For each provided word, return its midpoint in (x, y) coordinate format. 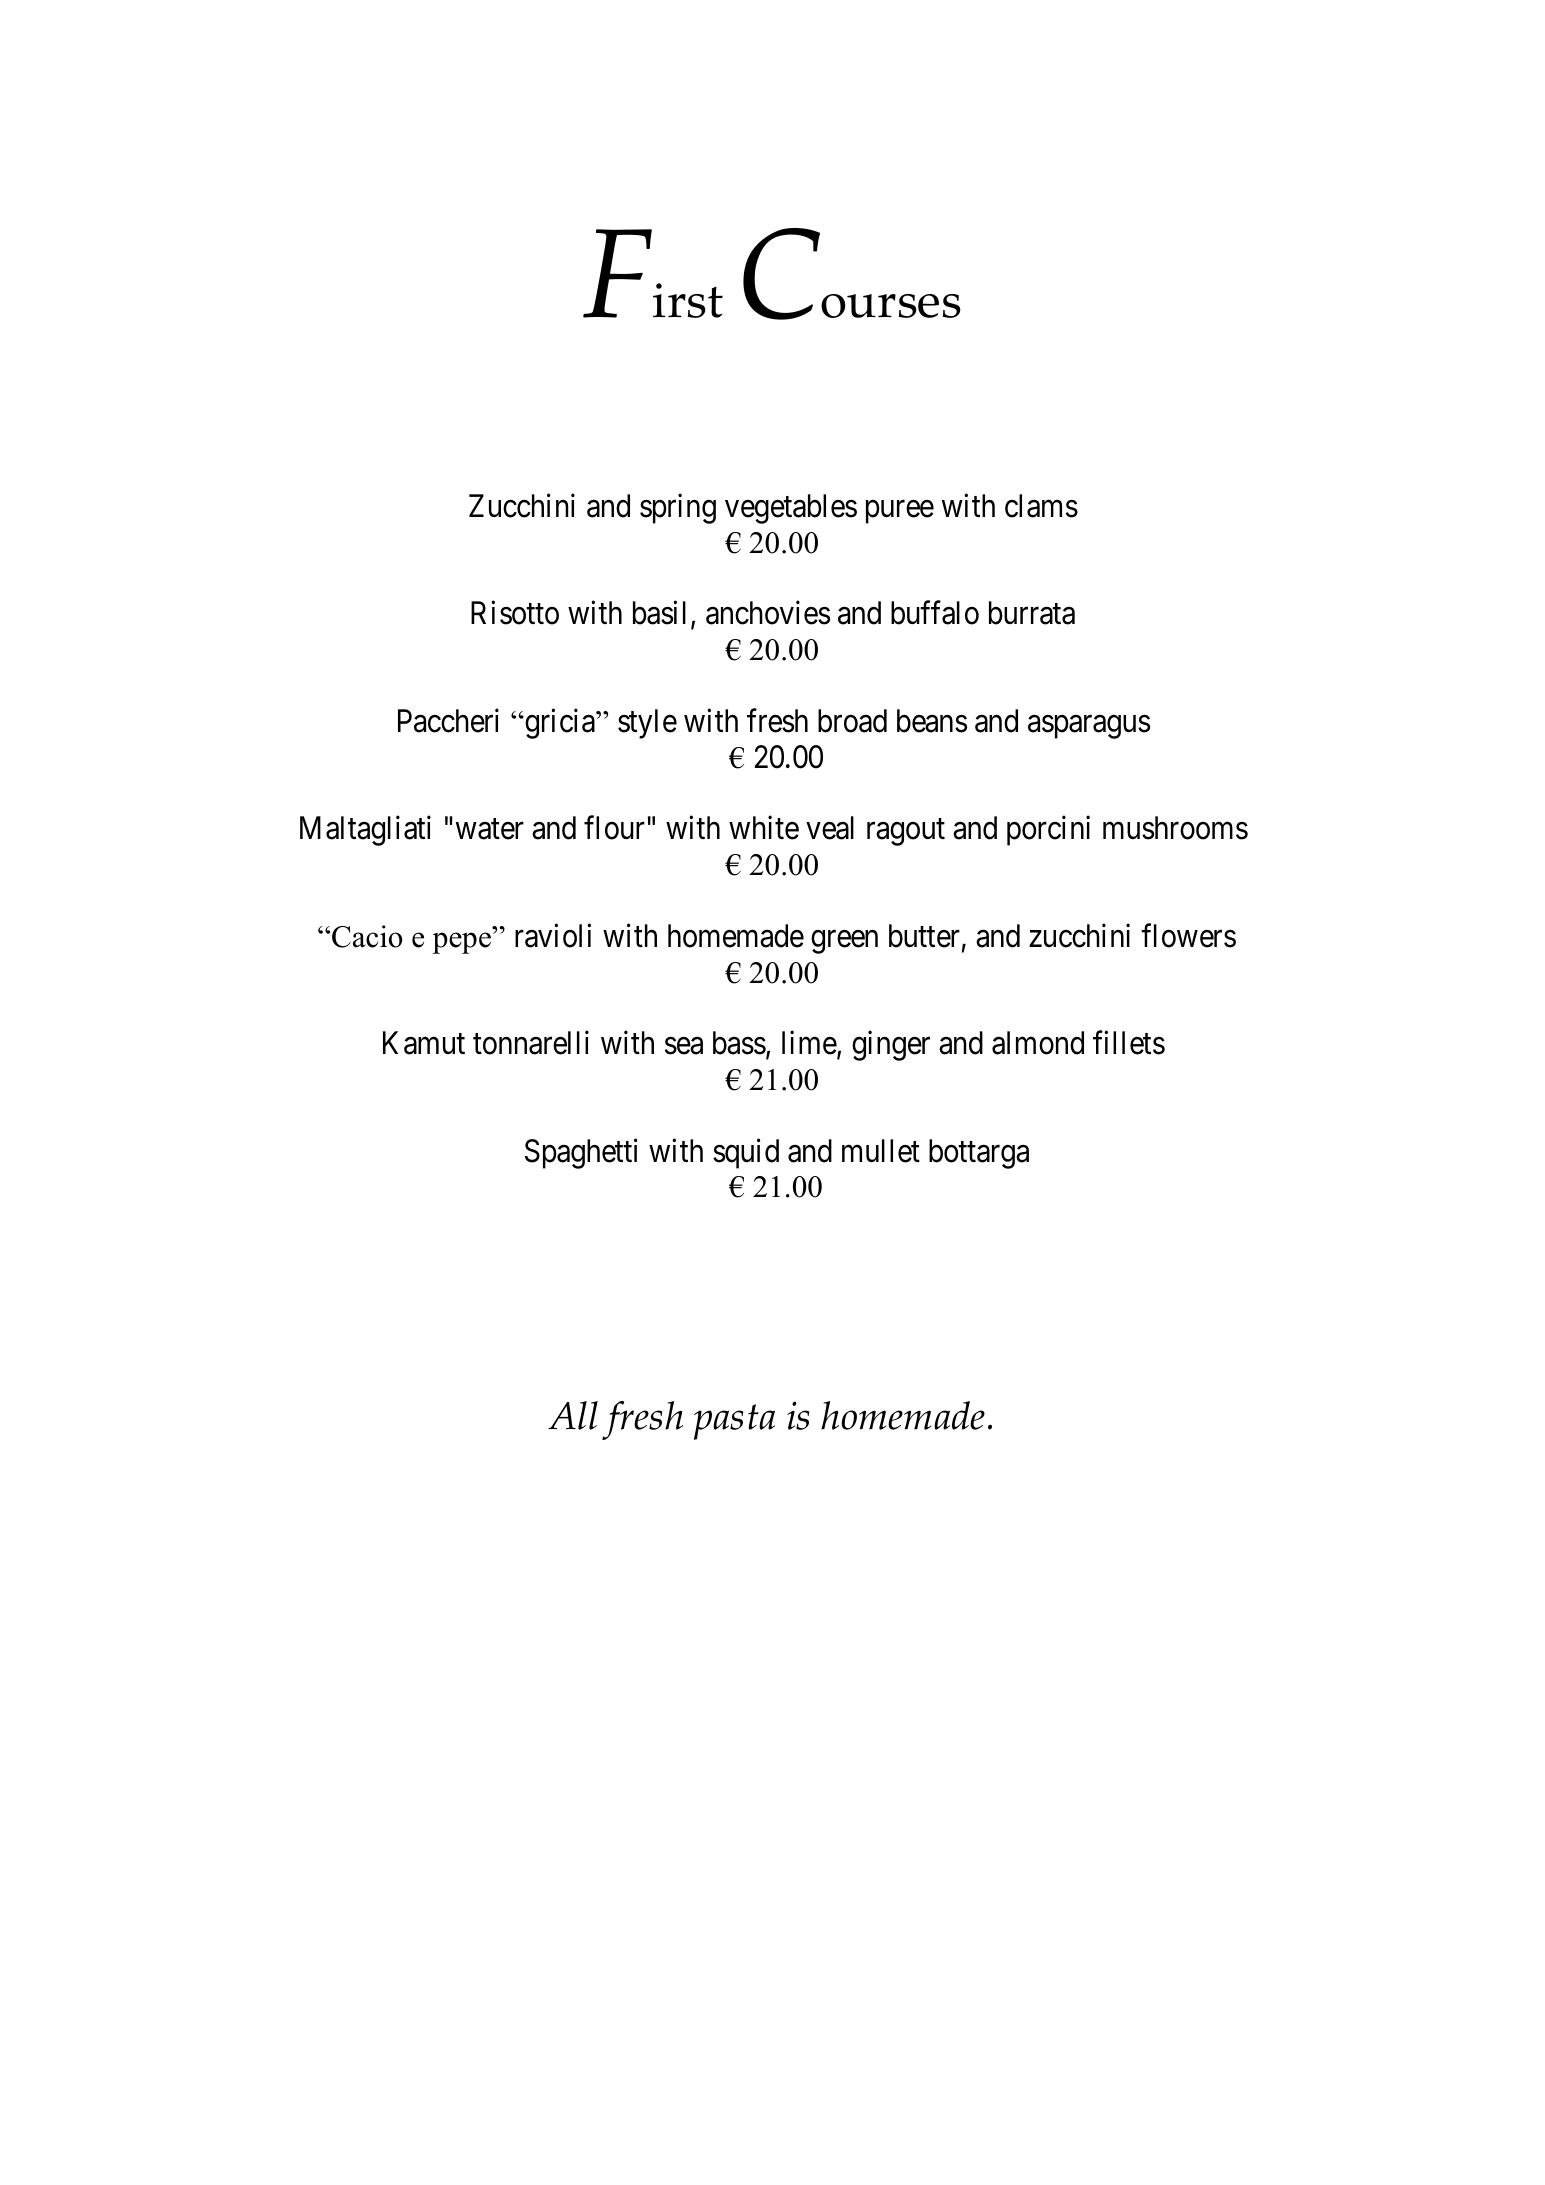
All (573, 1415)
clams (1041, 506)
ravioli (553, 935)
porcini (1048, 831)
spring (678, 509)
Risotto (515, 613)
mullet (881, 1151)
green (844, 942)
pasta (734, 1422)
